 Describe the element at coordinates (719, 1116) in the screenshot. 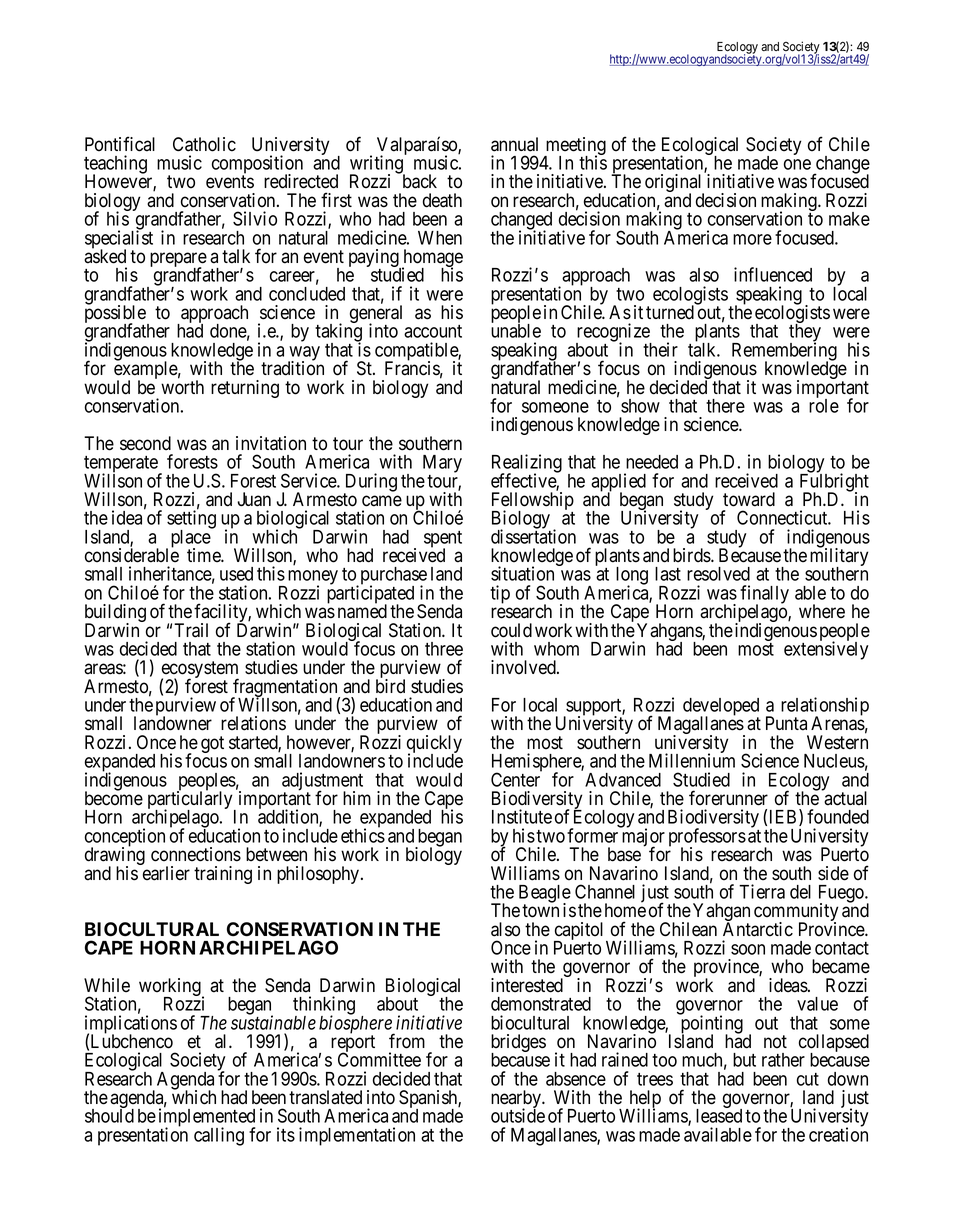

I see `leased` at that location.
